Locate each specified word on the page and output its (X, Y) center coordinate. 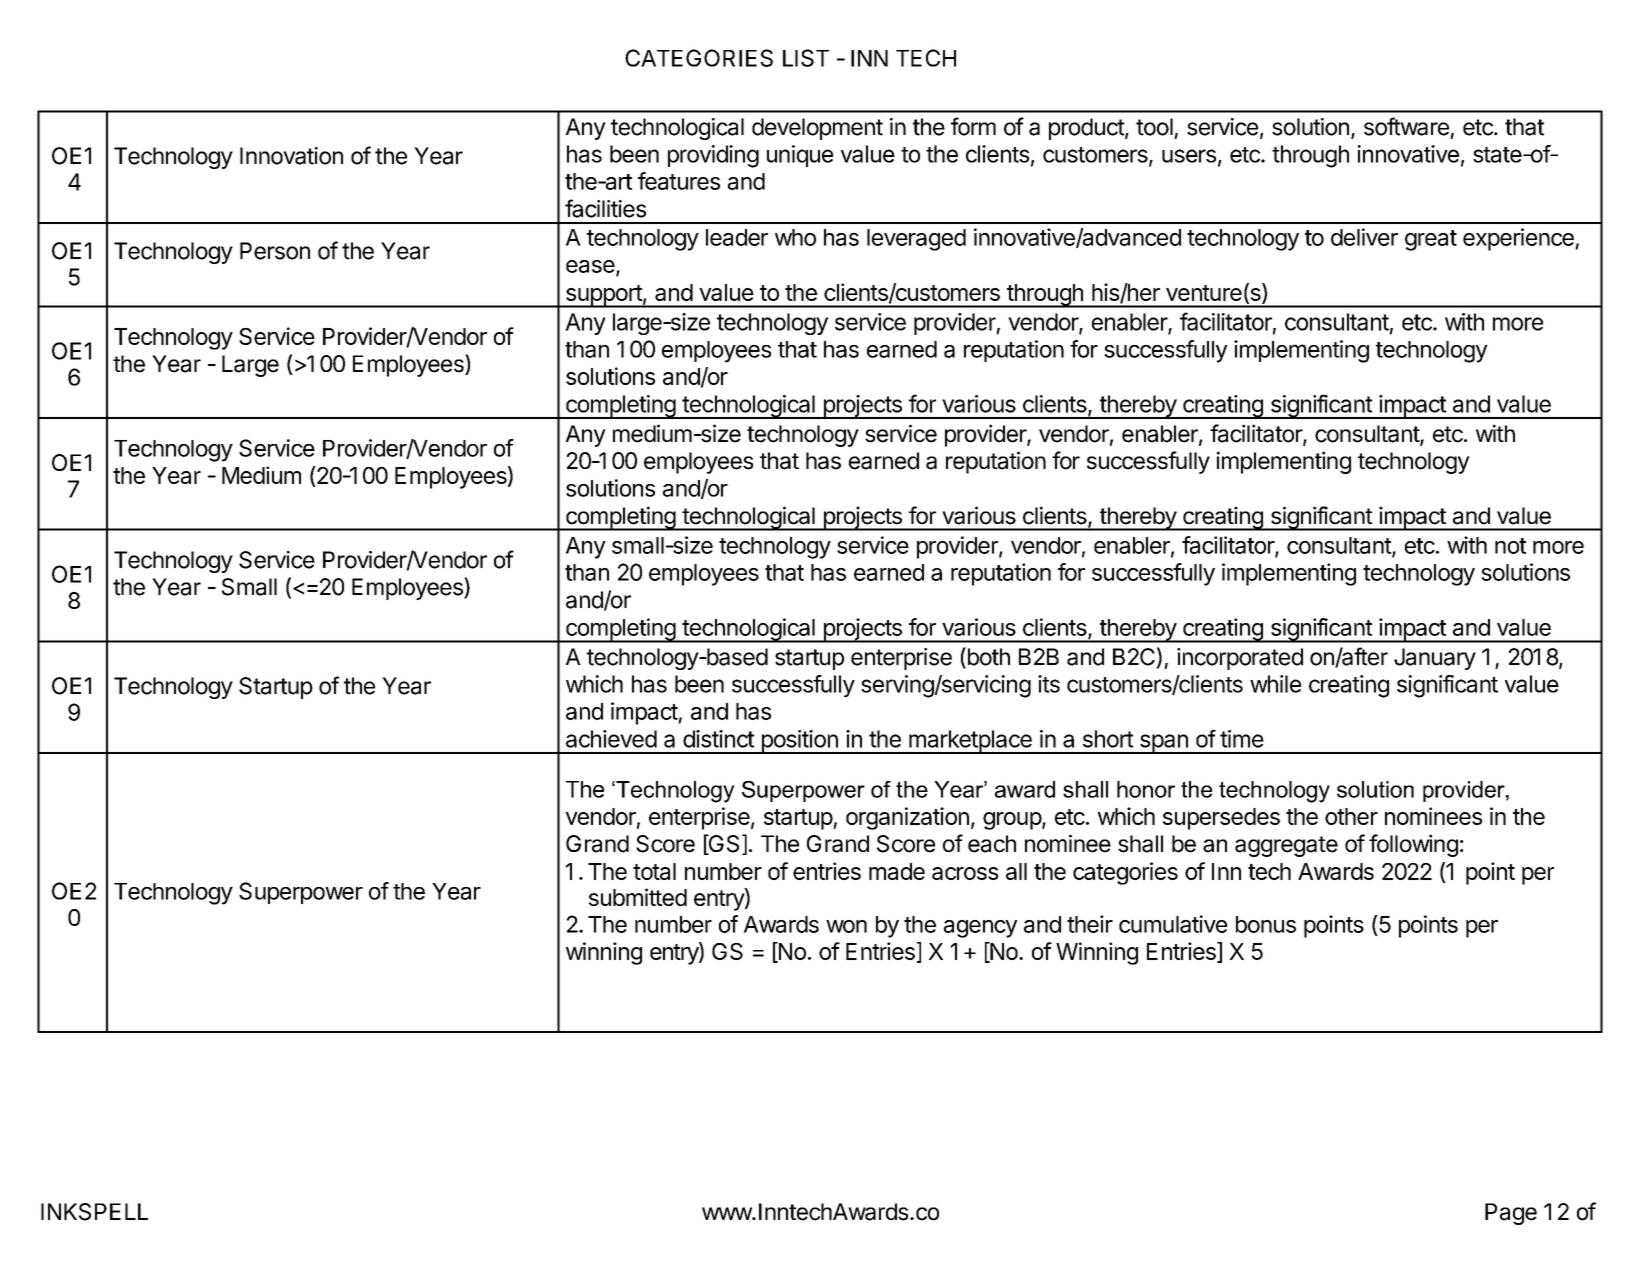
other (1351, 816)
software (1406, 126)
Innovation (291, 156)
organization (907, 818)
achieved (611, 739)
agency (980, 929)
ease (590, 266)
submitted (638, 897)
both (987, 657)
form (973, 126)
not (1510, 546)
